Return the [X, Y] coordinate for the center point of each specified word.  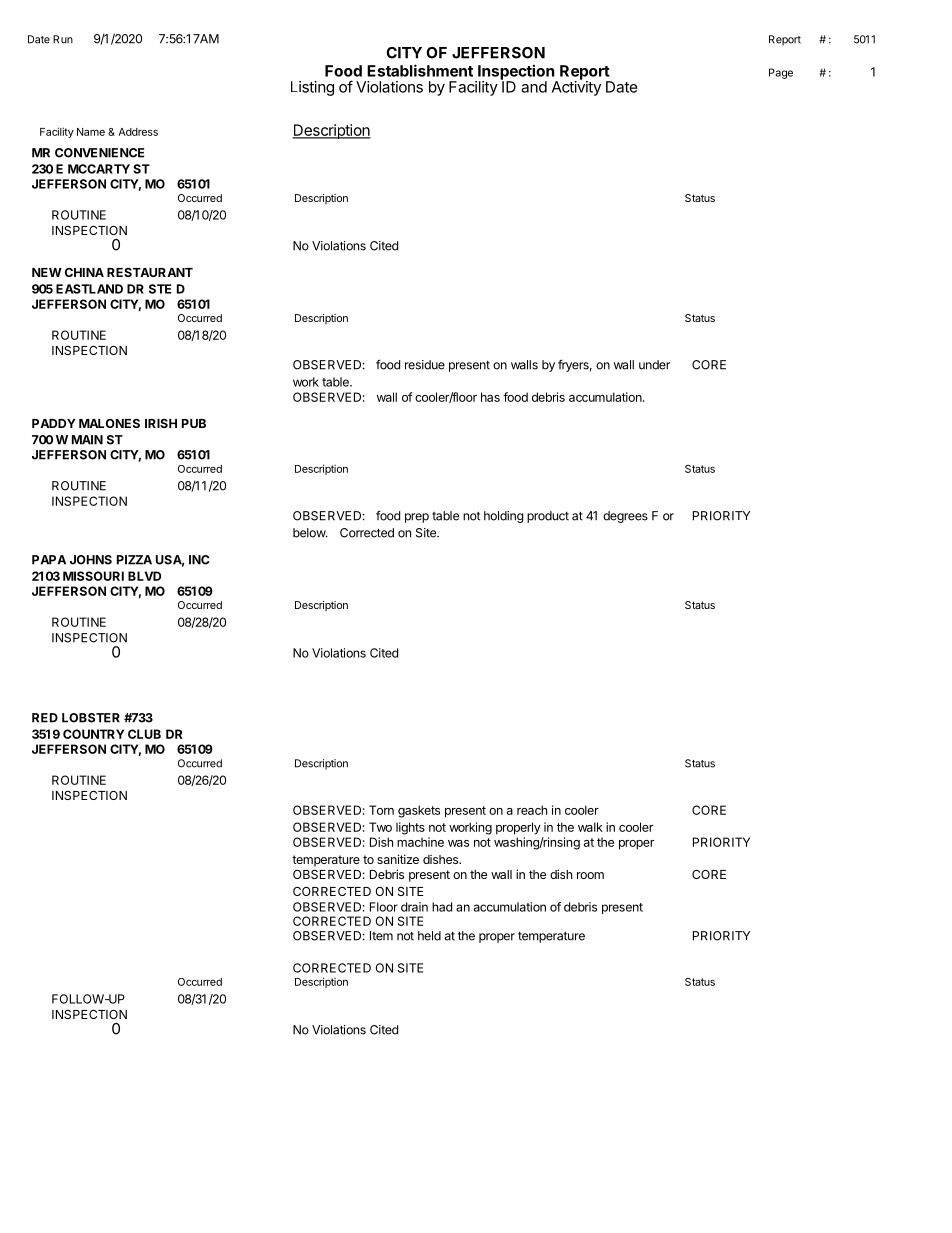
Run [63, 39]
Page [781, 73]
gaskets [419, 811]
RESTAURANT [150, 272]
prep [417, 518]
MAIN [87, 440]
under [654, 365]
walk [590, 827]
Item [381, 936]
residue [425, 365]
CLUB [144, 734]
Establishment [420, 70]
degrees [625, 517]
